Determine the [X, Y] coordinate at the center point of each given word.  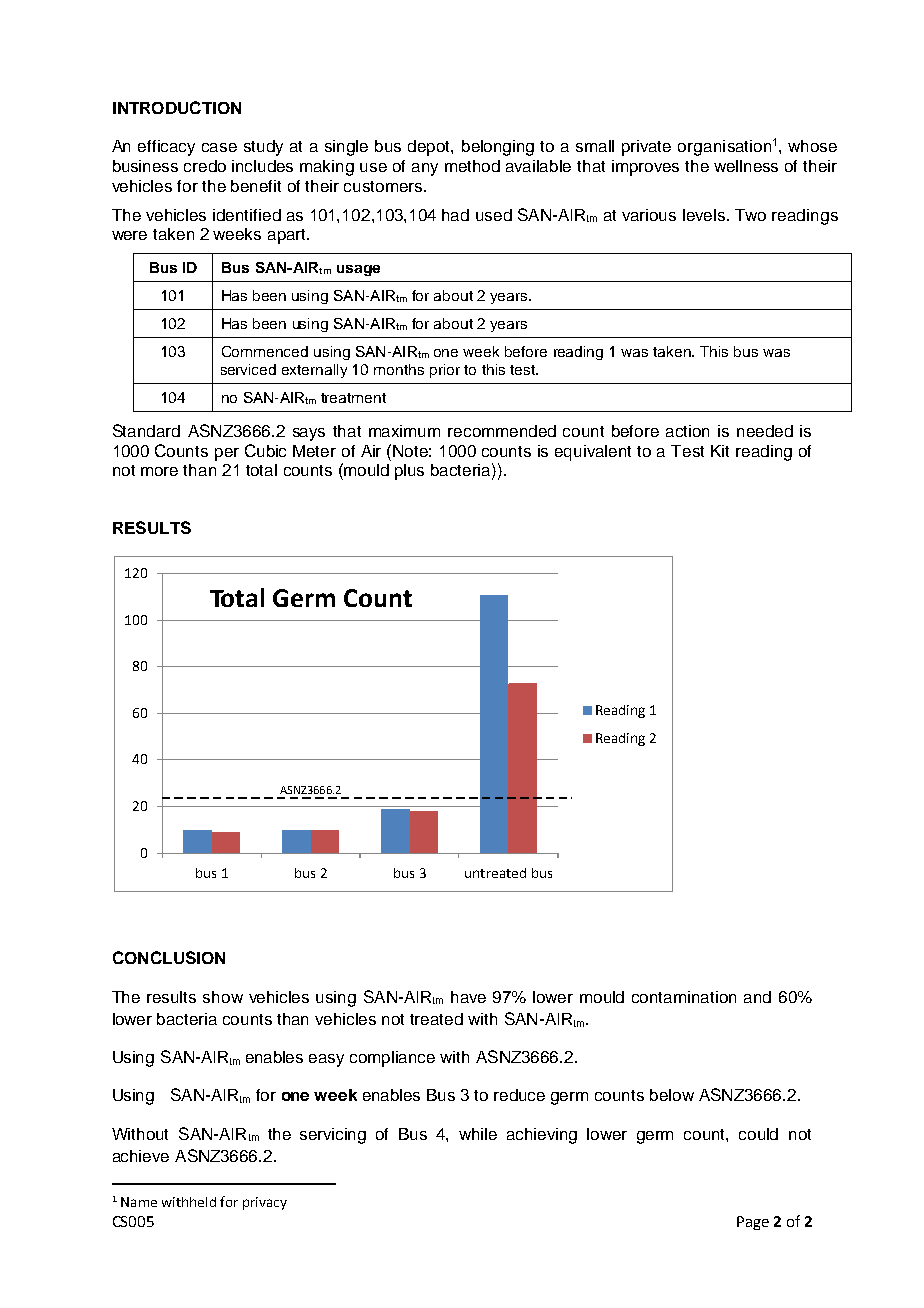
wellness [746, 166]
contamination [684, 997]
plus [409, 472]
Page [753, 1223]
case [219, 147]
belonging [498, 148]
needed [765, 431]
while [478, 1134]
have [468, 997]
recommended [502, 431]
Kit [720, 451]
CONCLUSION [169, 957]
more [159, 471]
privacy [265, 1203]
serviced [248, 369]
